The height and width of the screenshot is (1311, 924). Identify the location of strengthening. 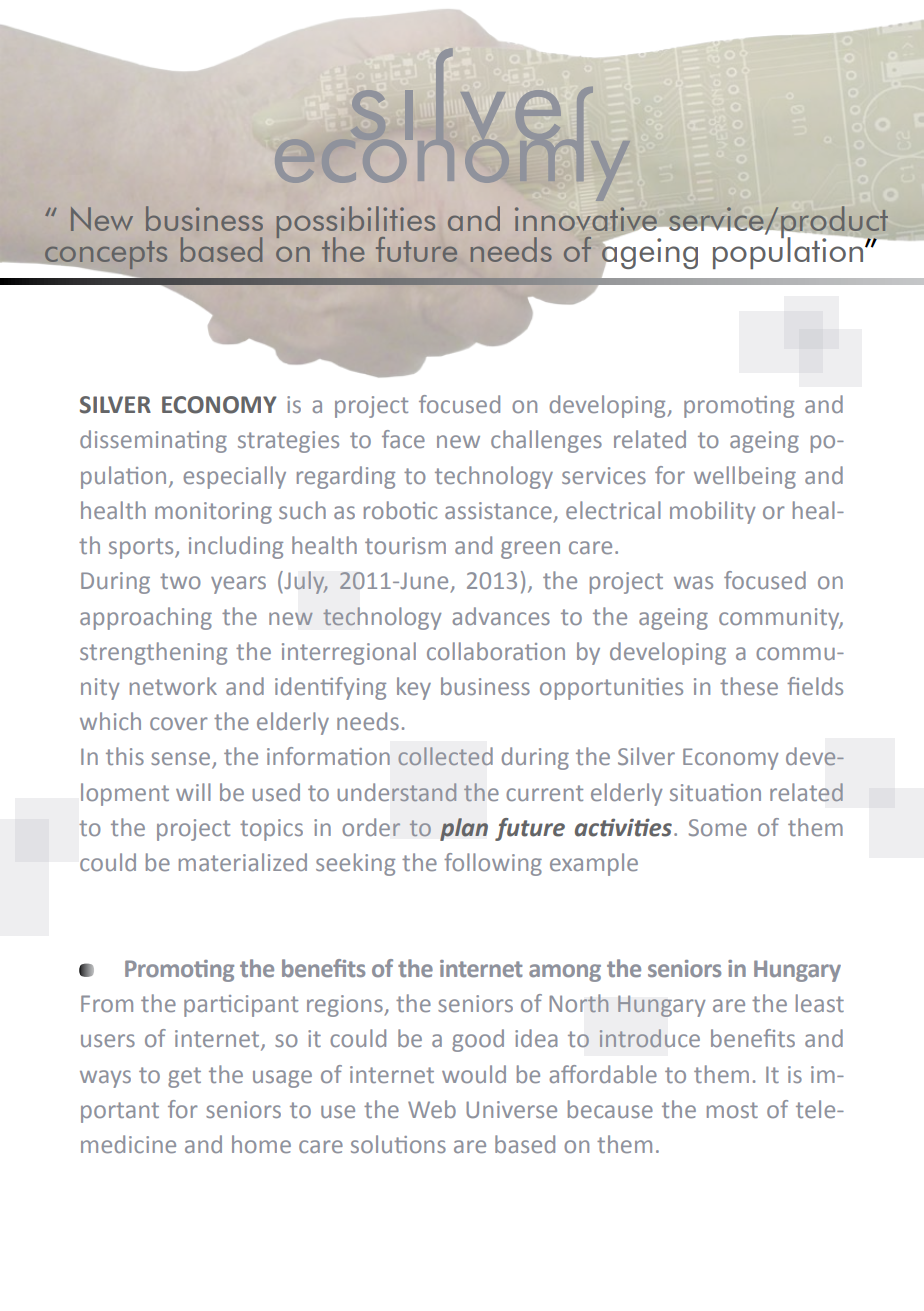
(153, 653).
